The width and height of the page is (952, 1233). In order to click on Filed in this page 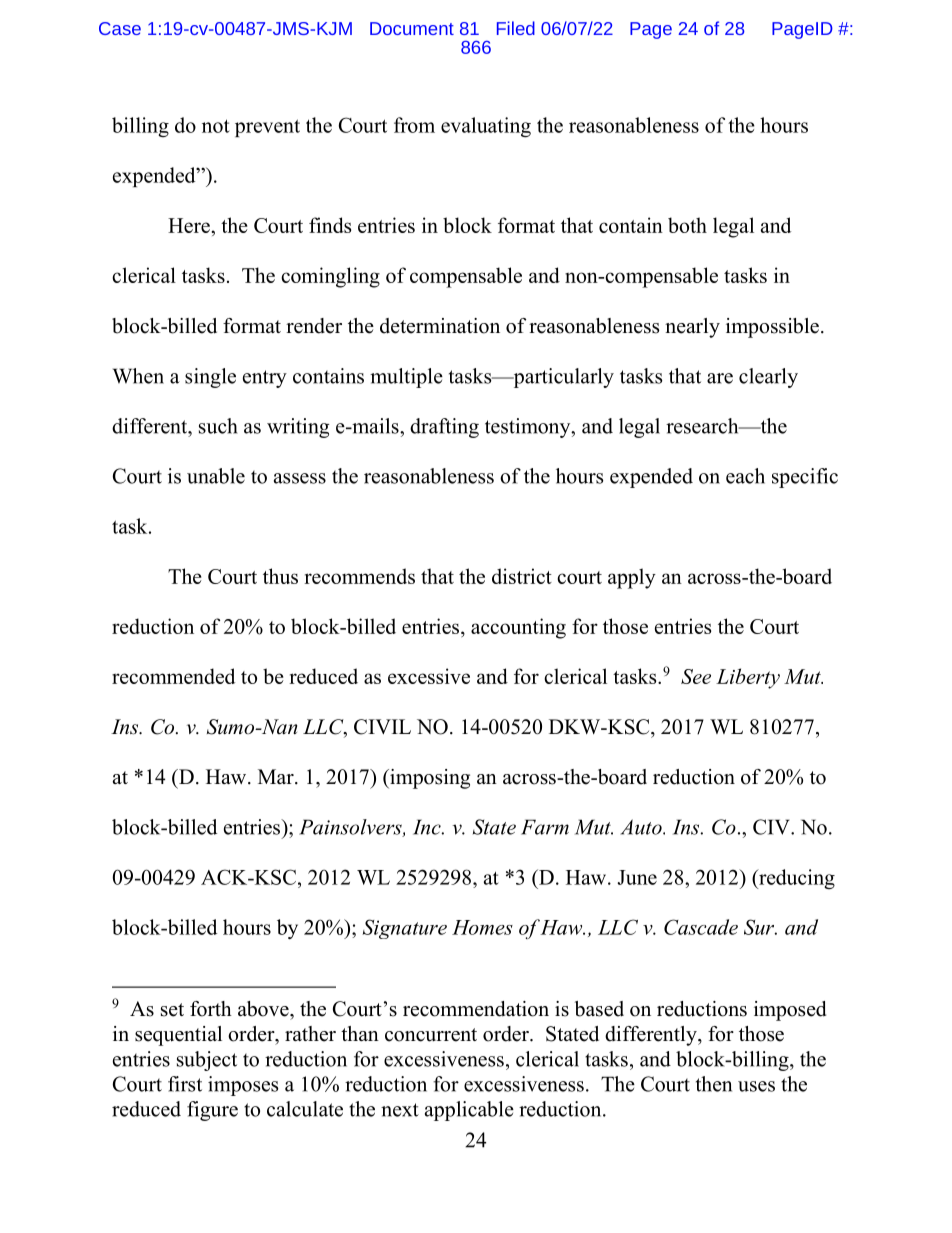, I will do `click(516, 28)`.
